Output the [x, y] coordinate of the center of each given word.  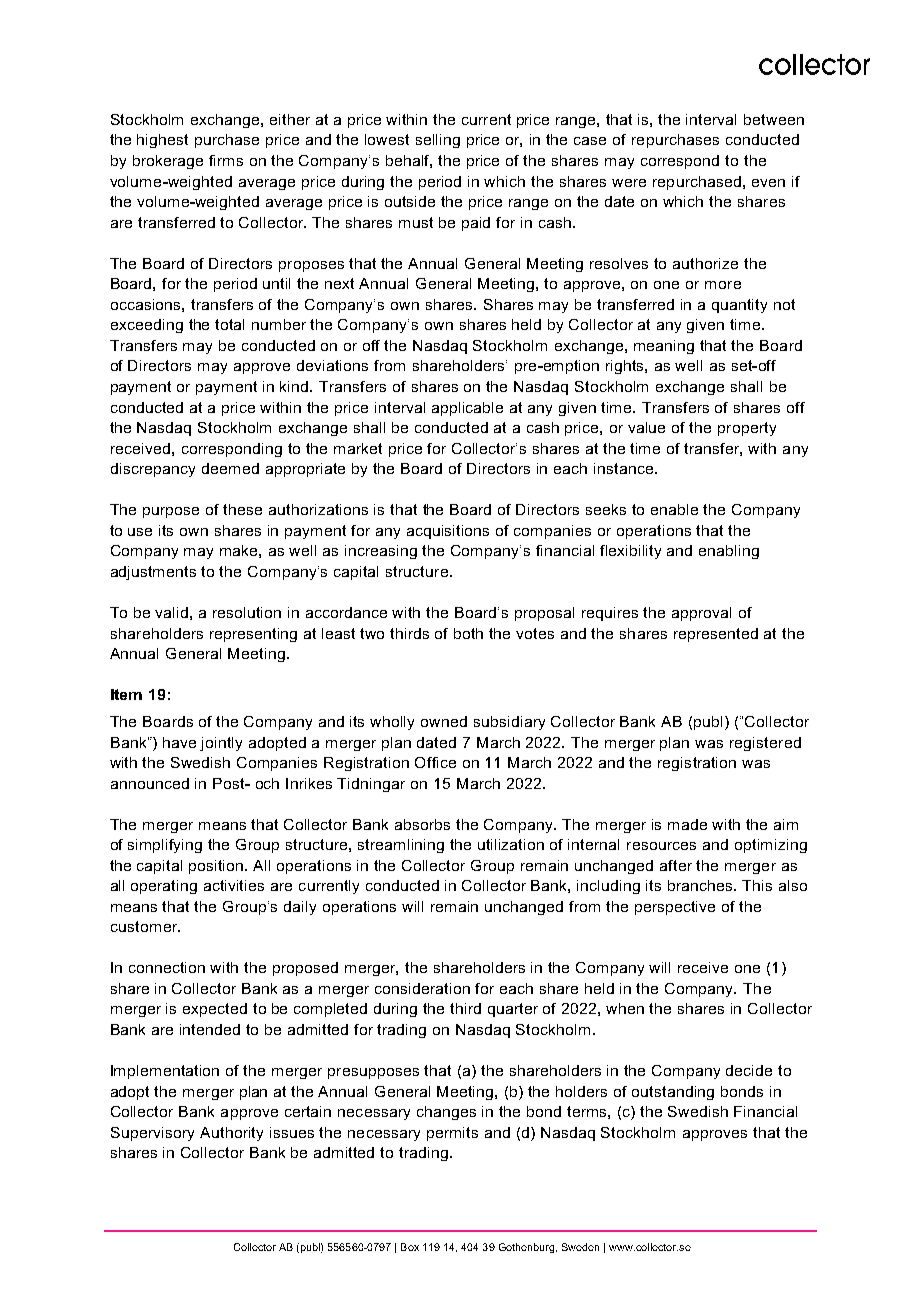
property [747, 429]
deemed [230, 468]
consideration [422, 988]
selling [438, 141]
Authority [231, 1134]
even [768, 183]
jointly [221, 744]
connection [167, 967]
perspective [675, 908]
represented [716, 635]
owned [444, 721]
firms [226, 160]
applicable [467, 409]
